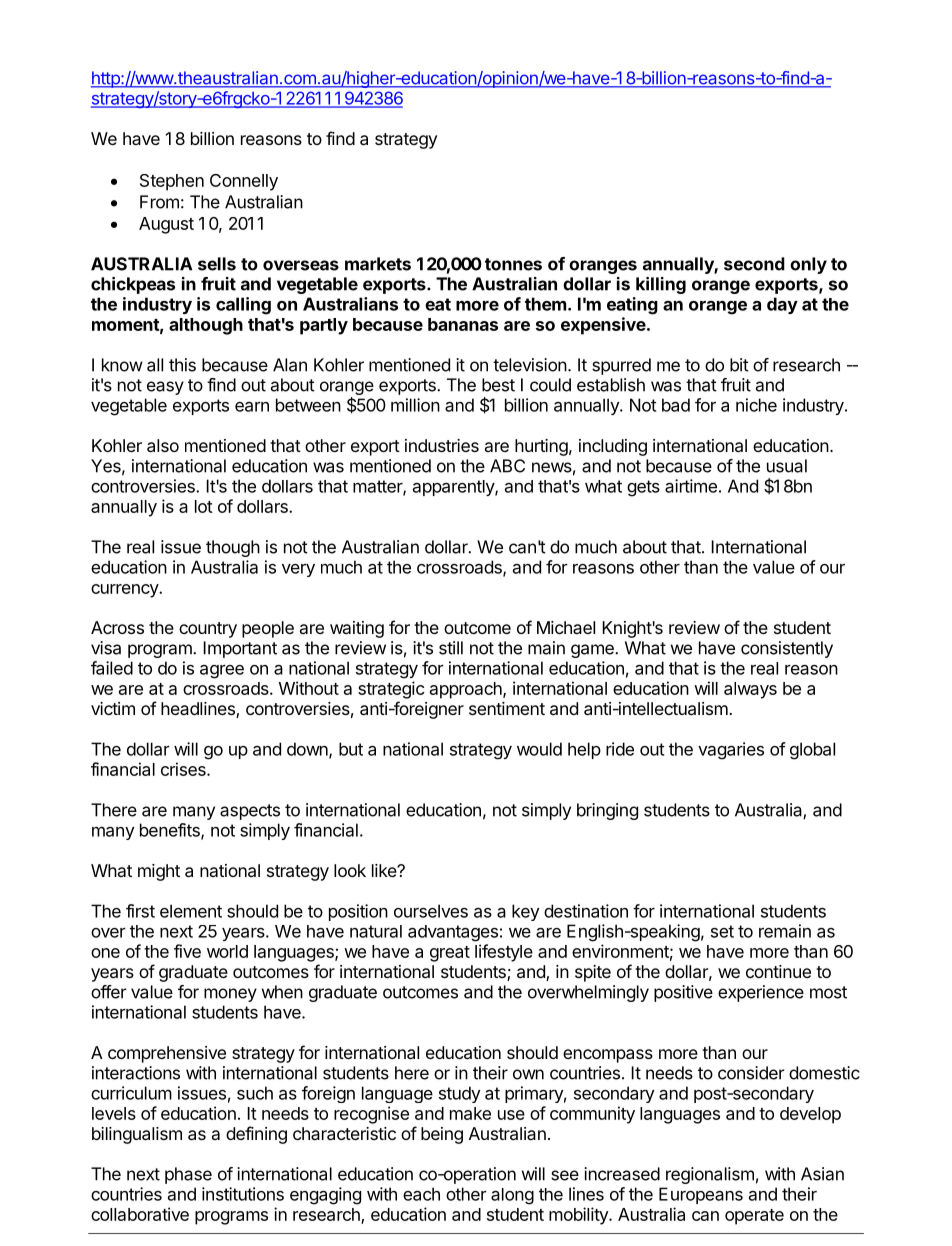 The image size is (952, 1246). Describe the element at coordinates (222, 672) in the image. I see `agree` at that location.
